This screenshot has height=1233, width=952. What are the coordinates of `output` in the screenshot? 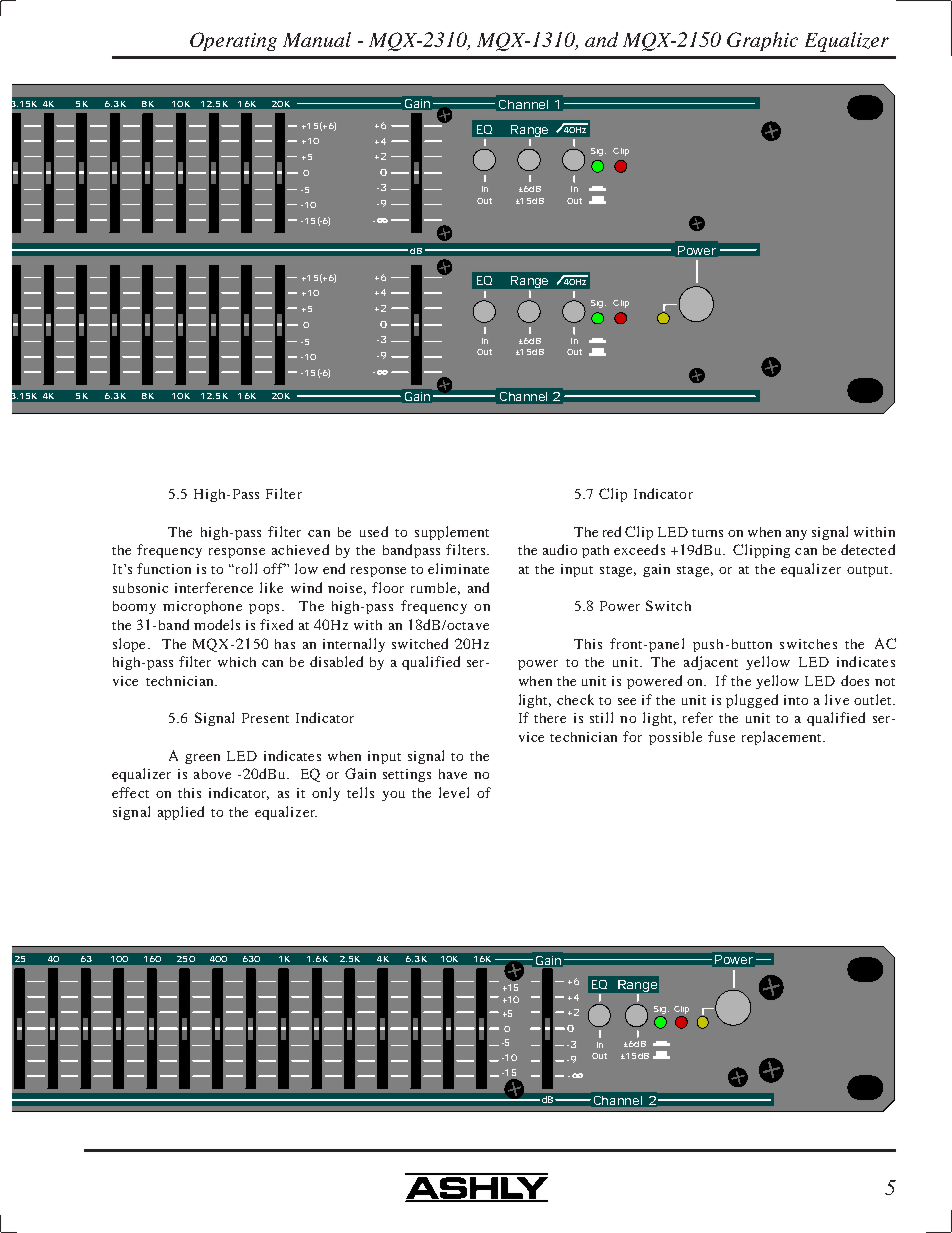 It's located at (869, 571).
